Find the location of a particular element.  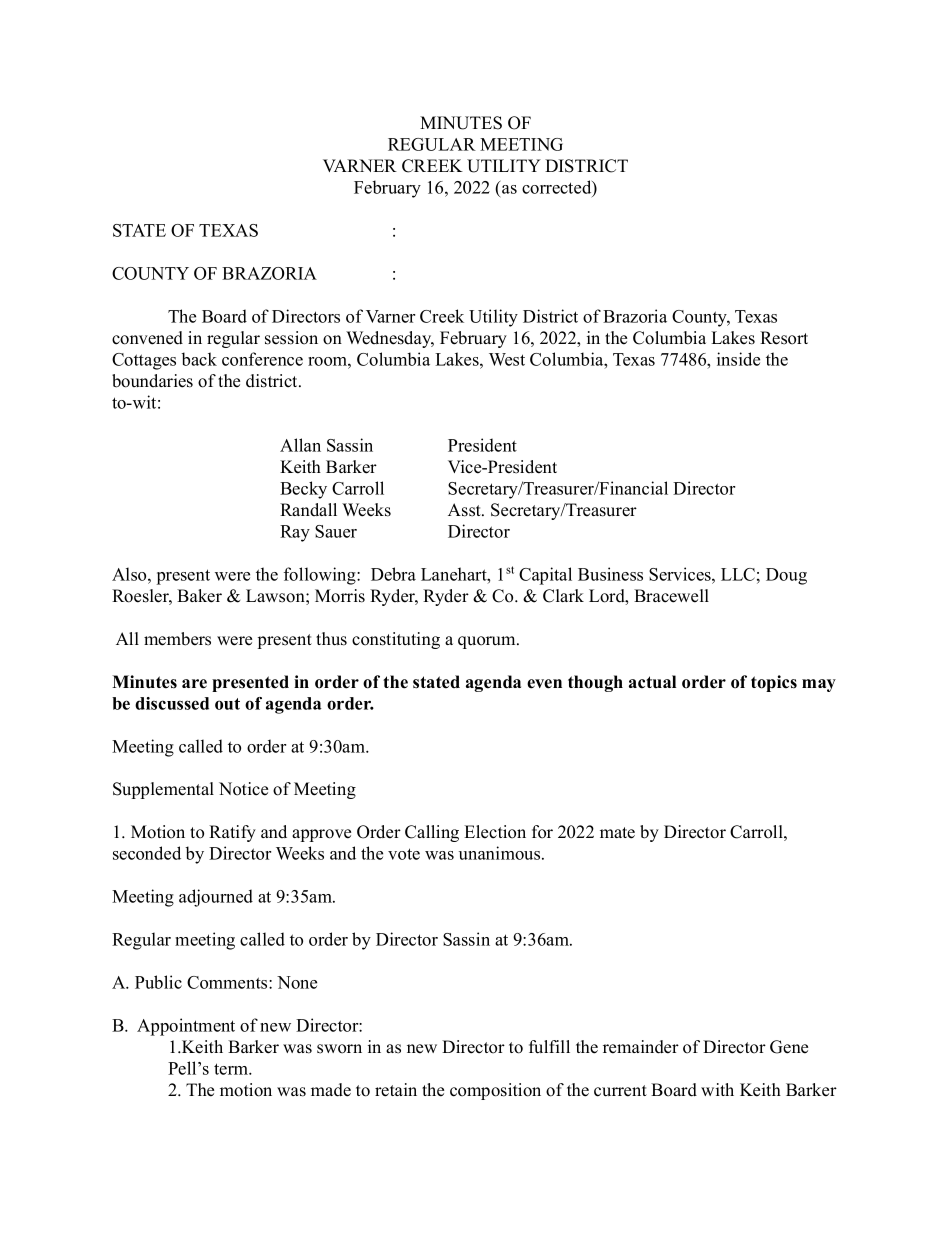

West is located at coordinates (507, 359).
